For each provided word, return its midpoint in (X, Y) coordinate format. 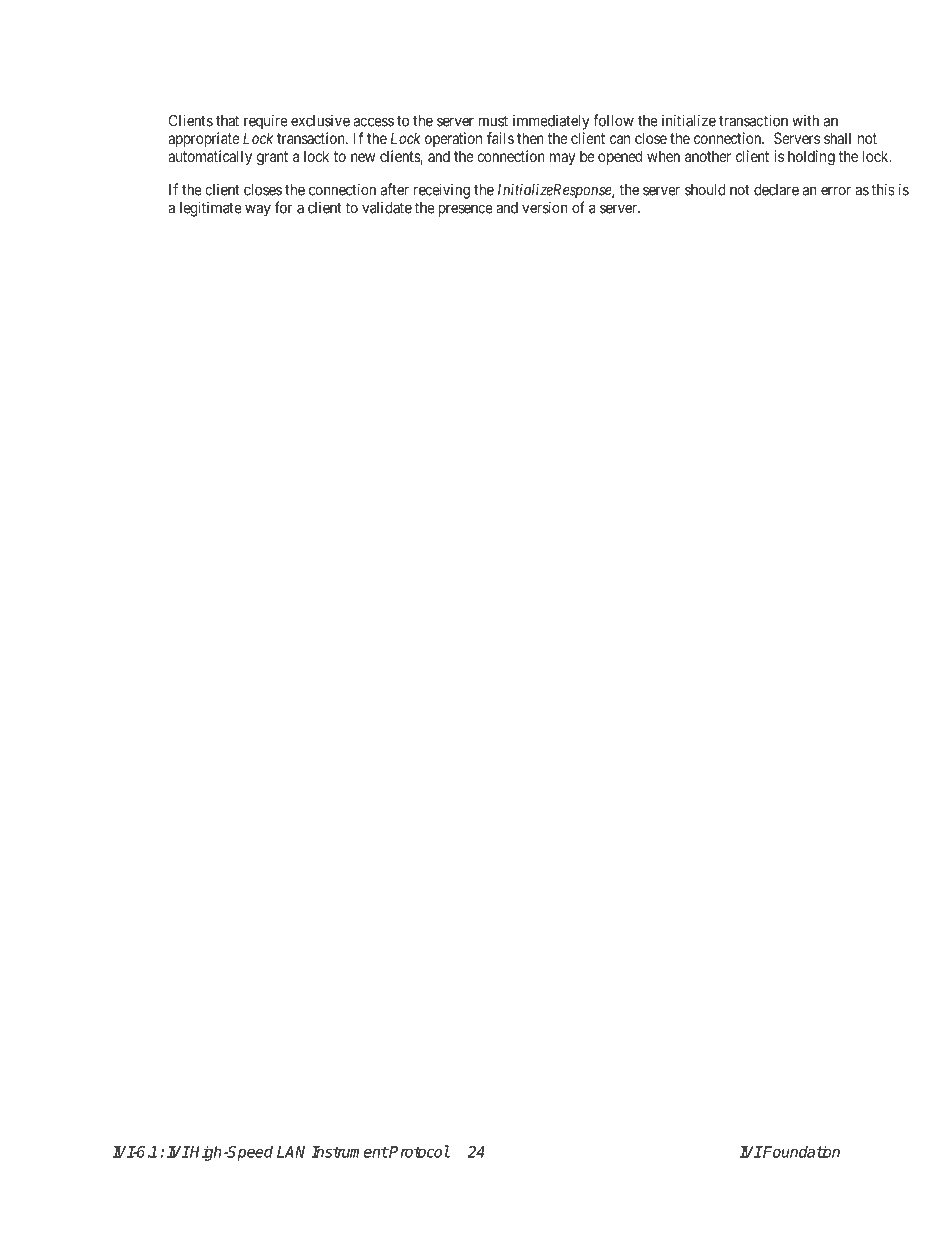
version (545, 207)
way (258, 210)
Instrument (349, 1152)
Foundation (800, 1151)
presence (466, 210)
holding (811, 158)
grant (272, 158)
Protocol (419, 1151)
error (836, 191)
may (562, 159)
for (283, 207)
